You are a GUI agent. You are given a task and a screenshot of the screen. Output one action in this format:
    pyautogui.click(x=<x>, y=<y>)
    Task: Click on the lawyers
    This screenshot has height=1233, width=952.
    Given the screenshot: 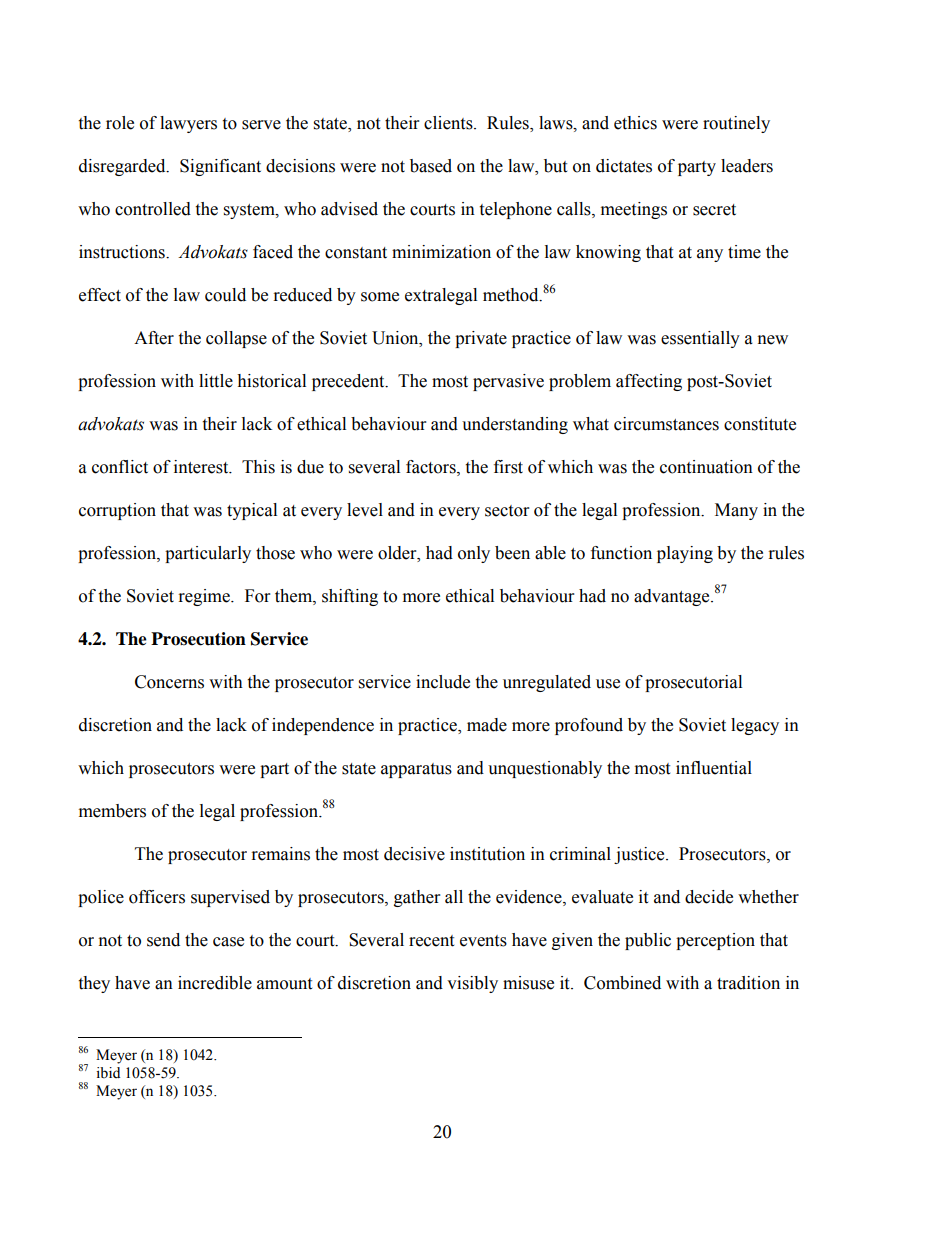 What is the action you would take?
    pyautogui.click(x=188, y=124)
